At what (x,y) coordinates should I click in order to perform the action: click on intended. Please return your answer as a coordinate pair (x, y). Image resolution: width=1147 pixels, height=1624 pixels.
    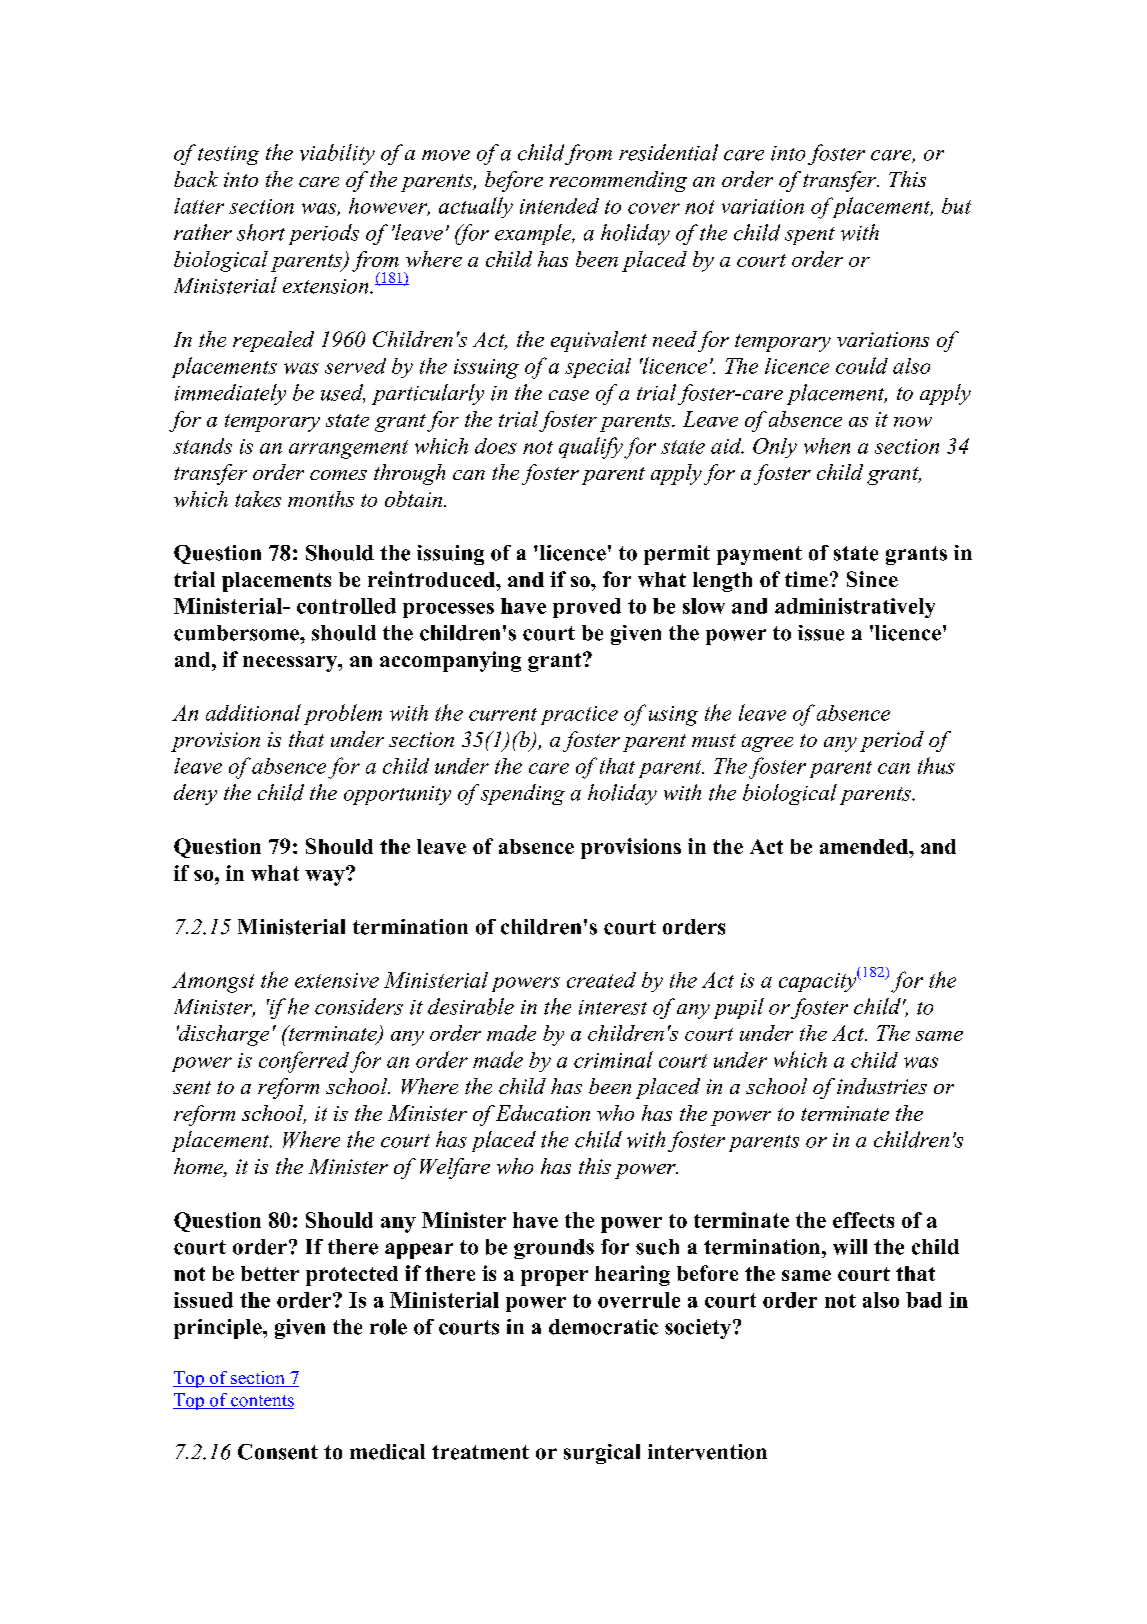
    Looking at the image, I should click on (559, 206).
